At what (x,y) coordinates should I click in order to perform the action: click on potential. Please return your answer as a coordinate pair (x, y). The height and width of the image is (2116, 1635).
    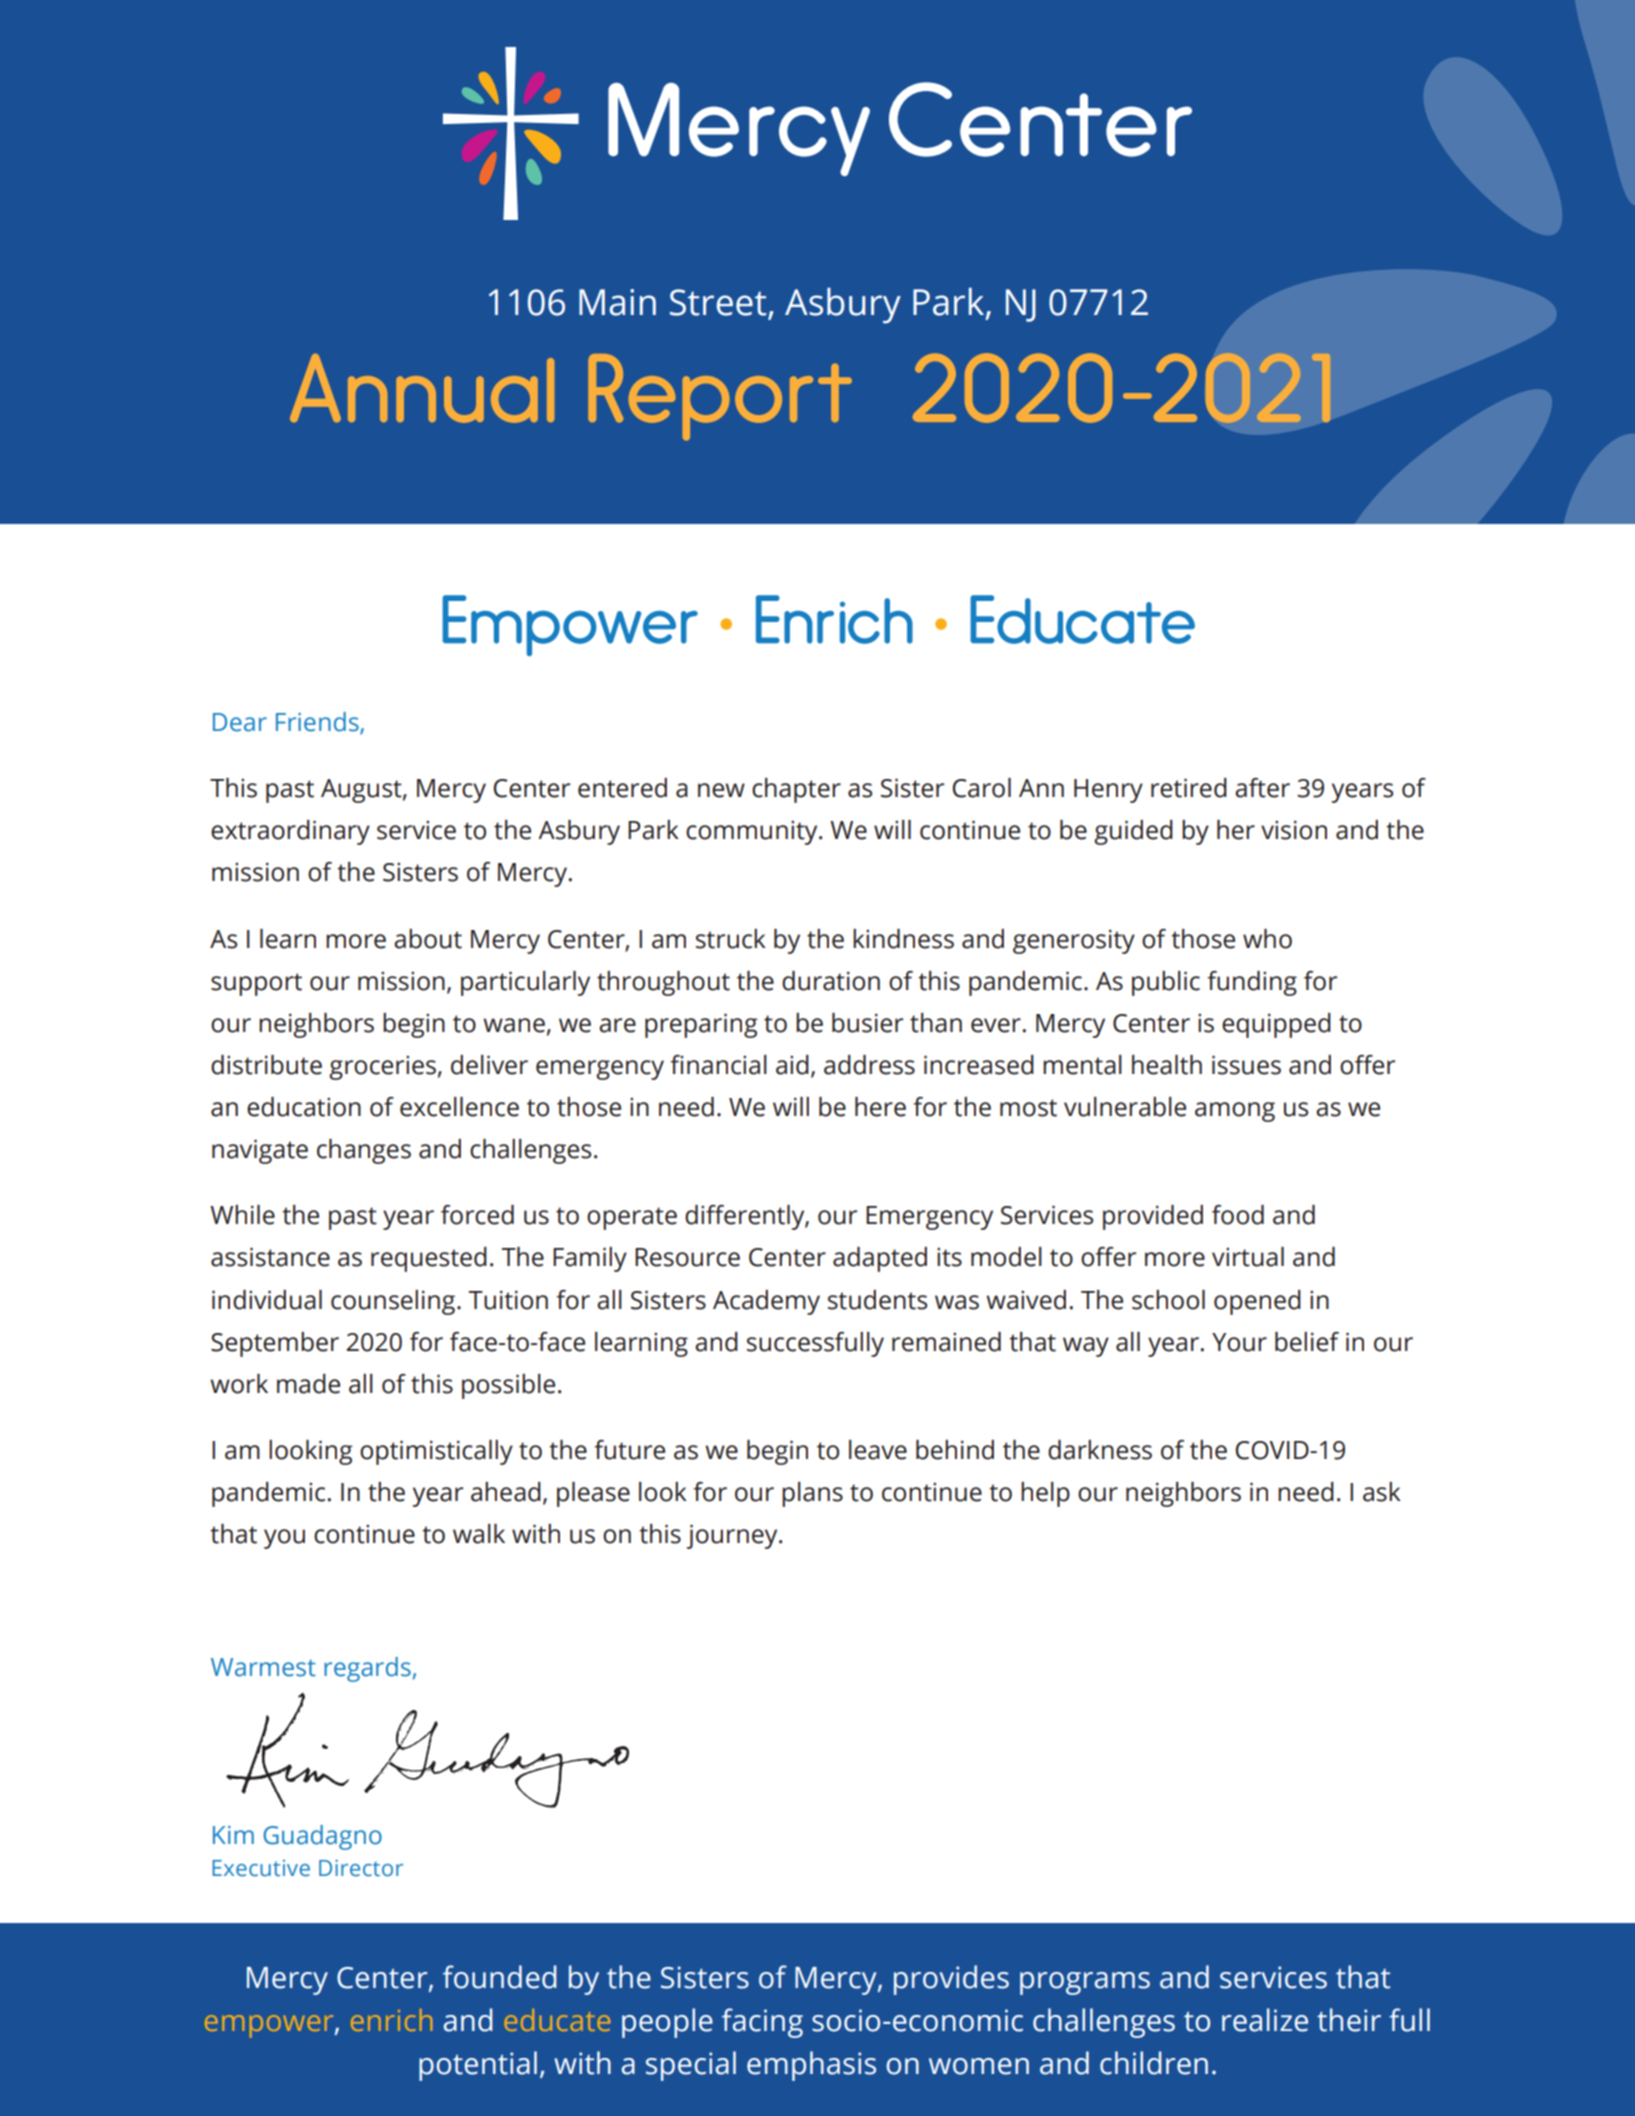
    Looking at the image, I should click on (478, 2066).
